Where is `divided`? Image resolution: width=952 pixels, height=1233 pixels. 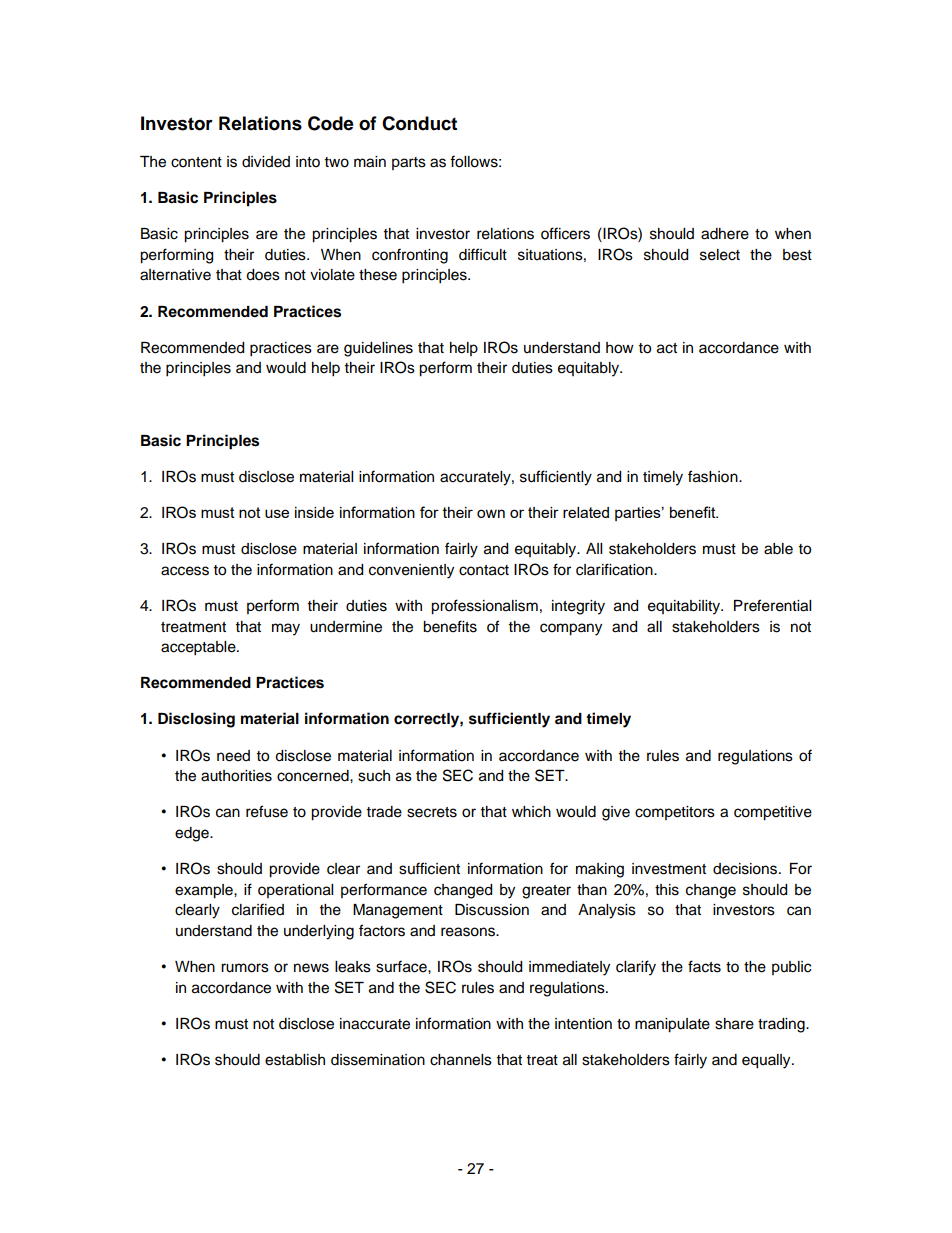
divided is located at coordinates (266, 162).
